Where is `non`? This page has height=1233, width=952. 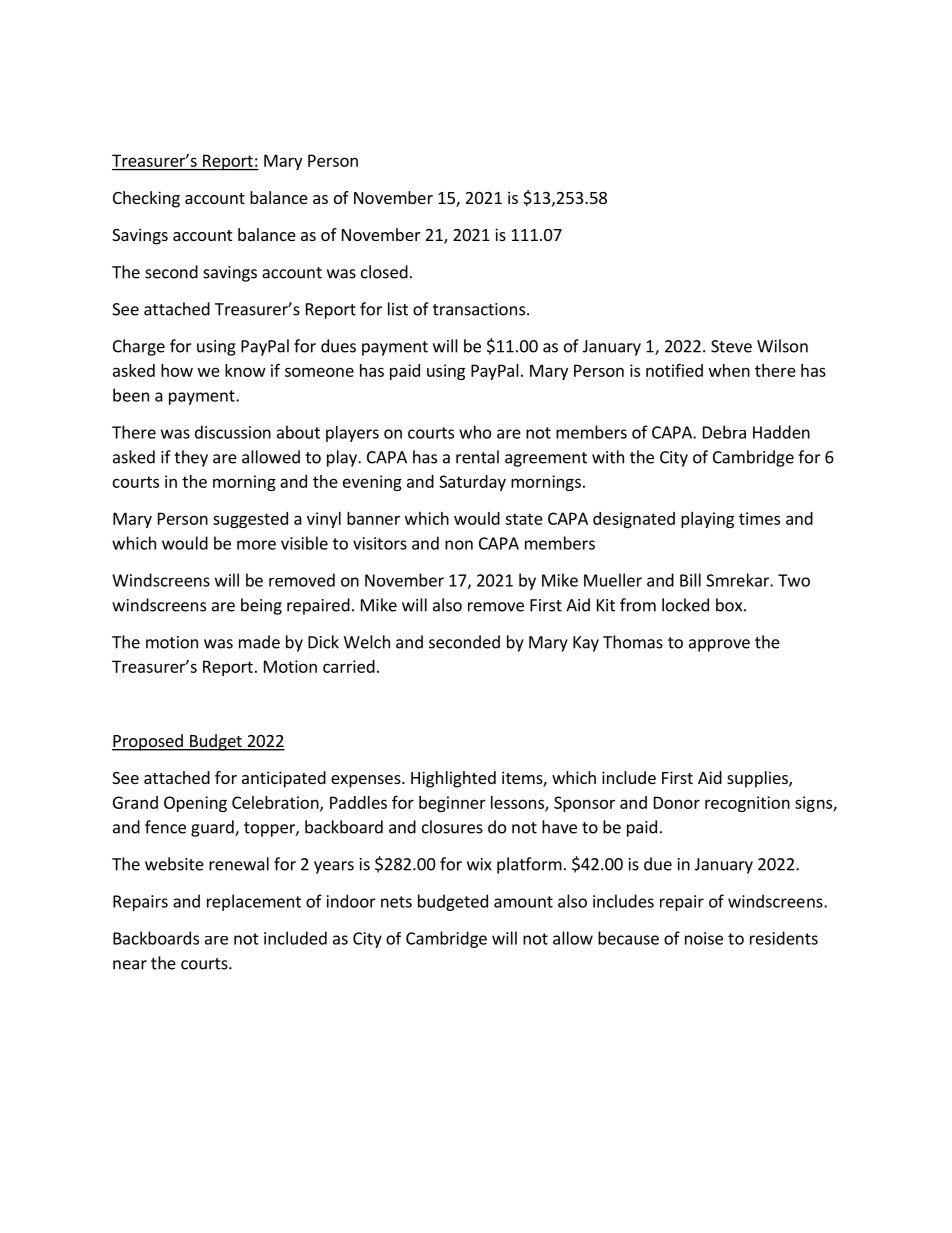 non is located at coordinates (459, 545).
